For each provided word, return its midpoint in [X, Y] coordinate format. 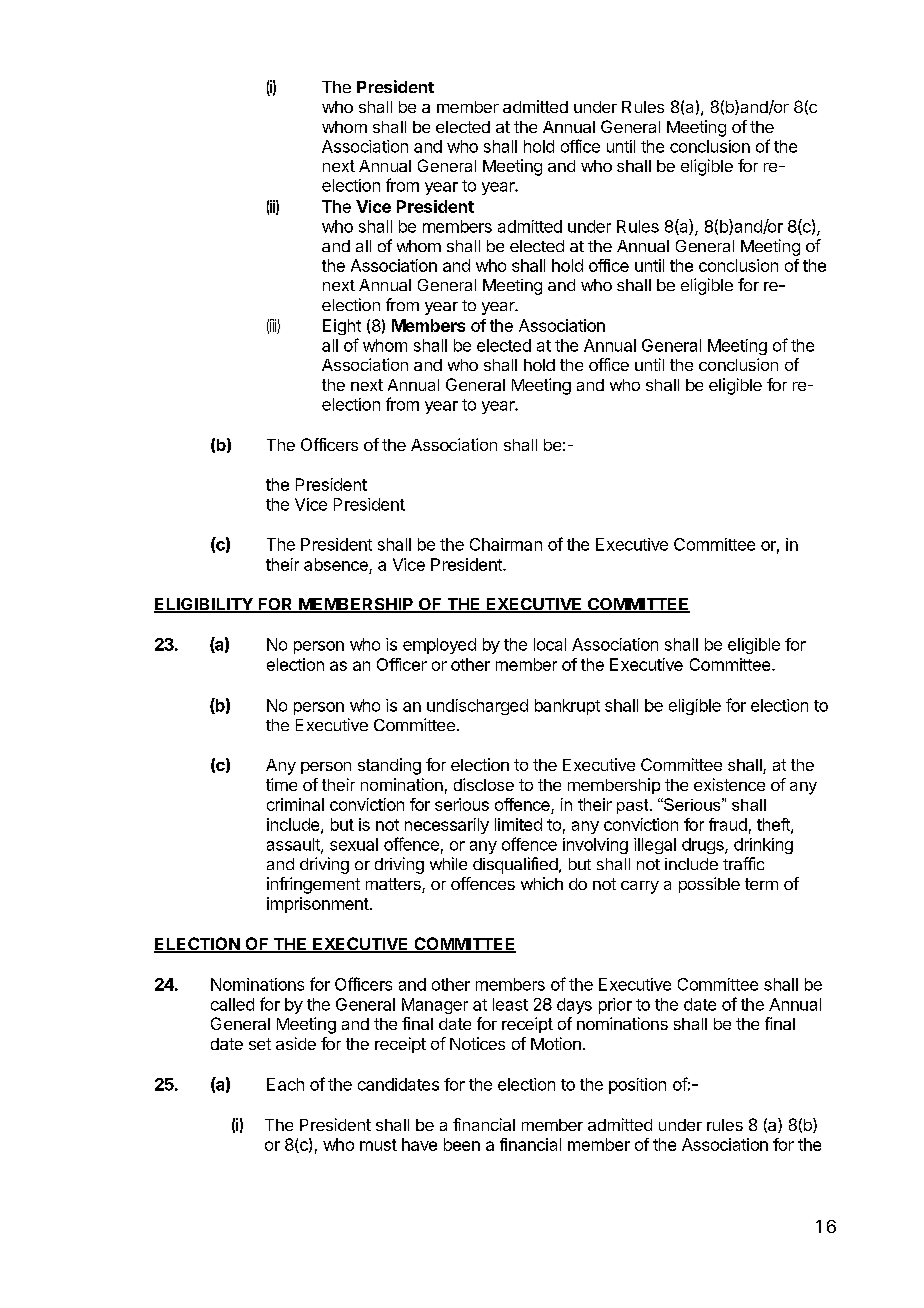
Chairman [506, 544]
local [550, 644]
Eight [342, 327]
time [281, 784]
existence [729, 784]
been [462, 1144]
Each [285, 1084]
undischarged [477, 707]
